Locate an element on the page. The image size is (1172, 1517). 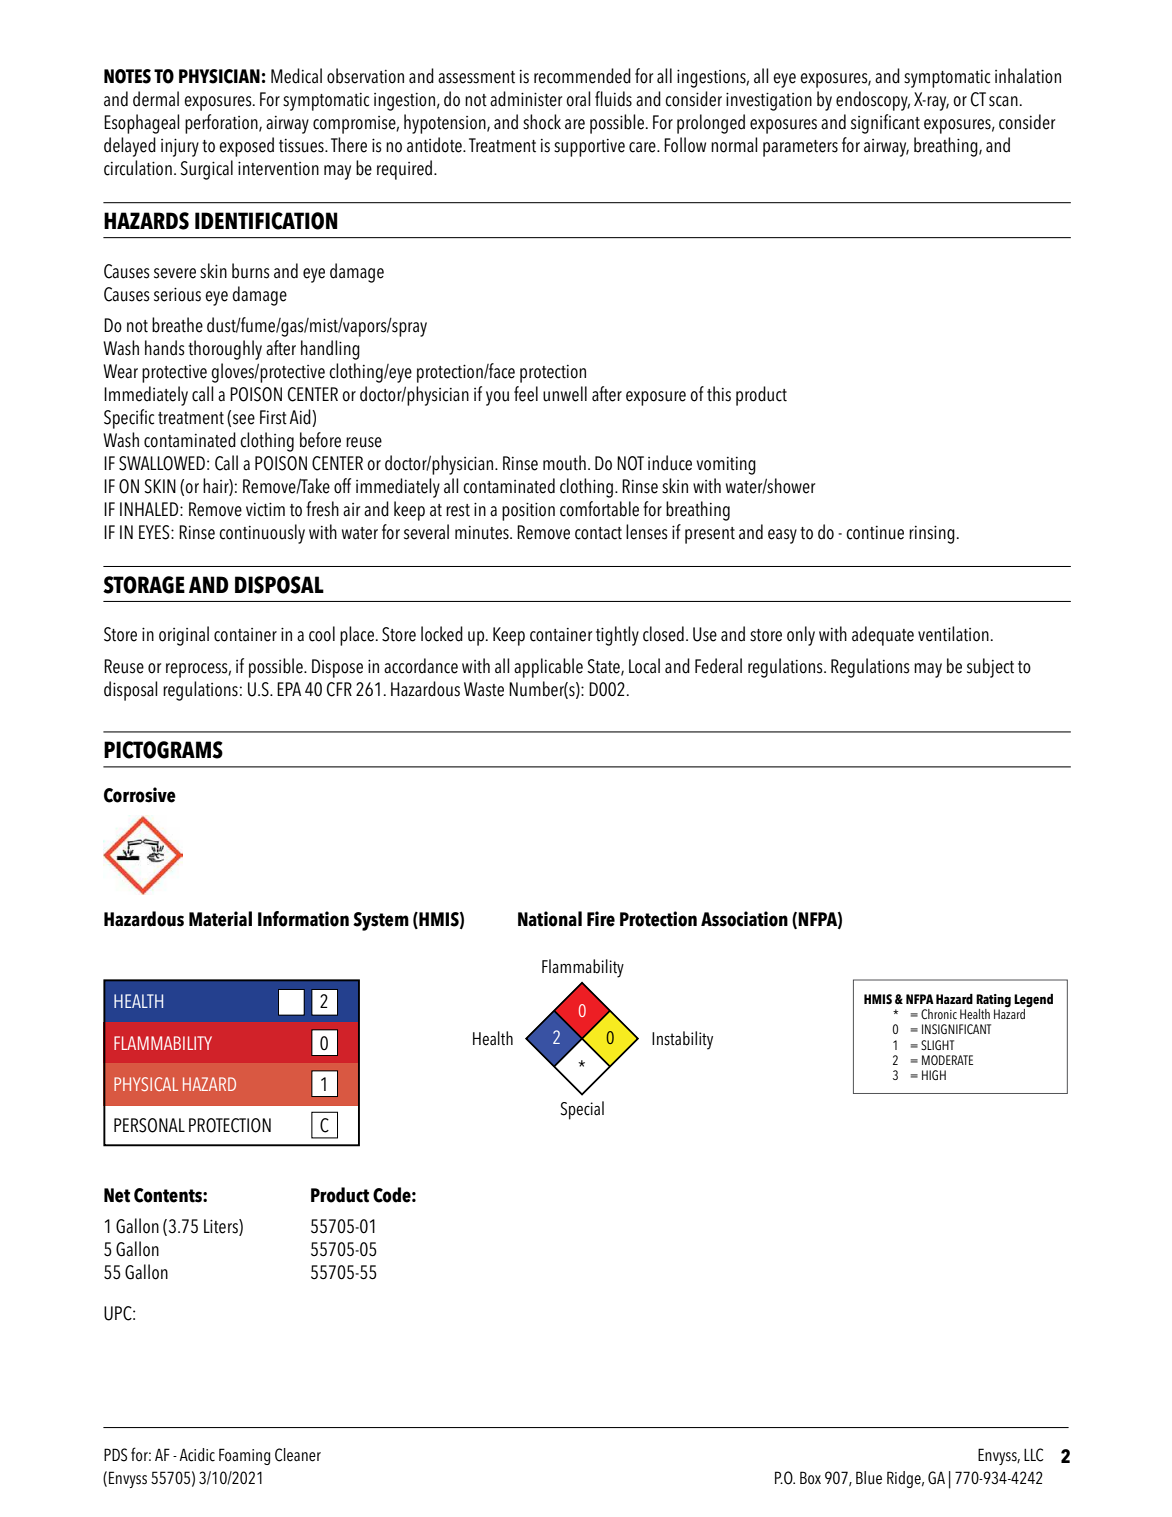
rinsing is located at coordinates (932, 534).
